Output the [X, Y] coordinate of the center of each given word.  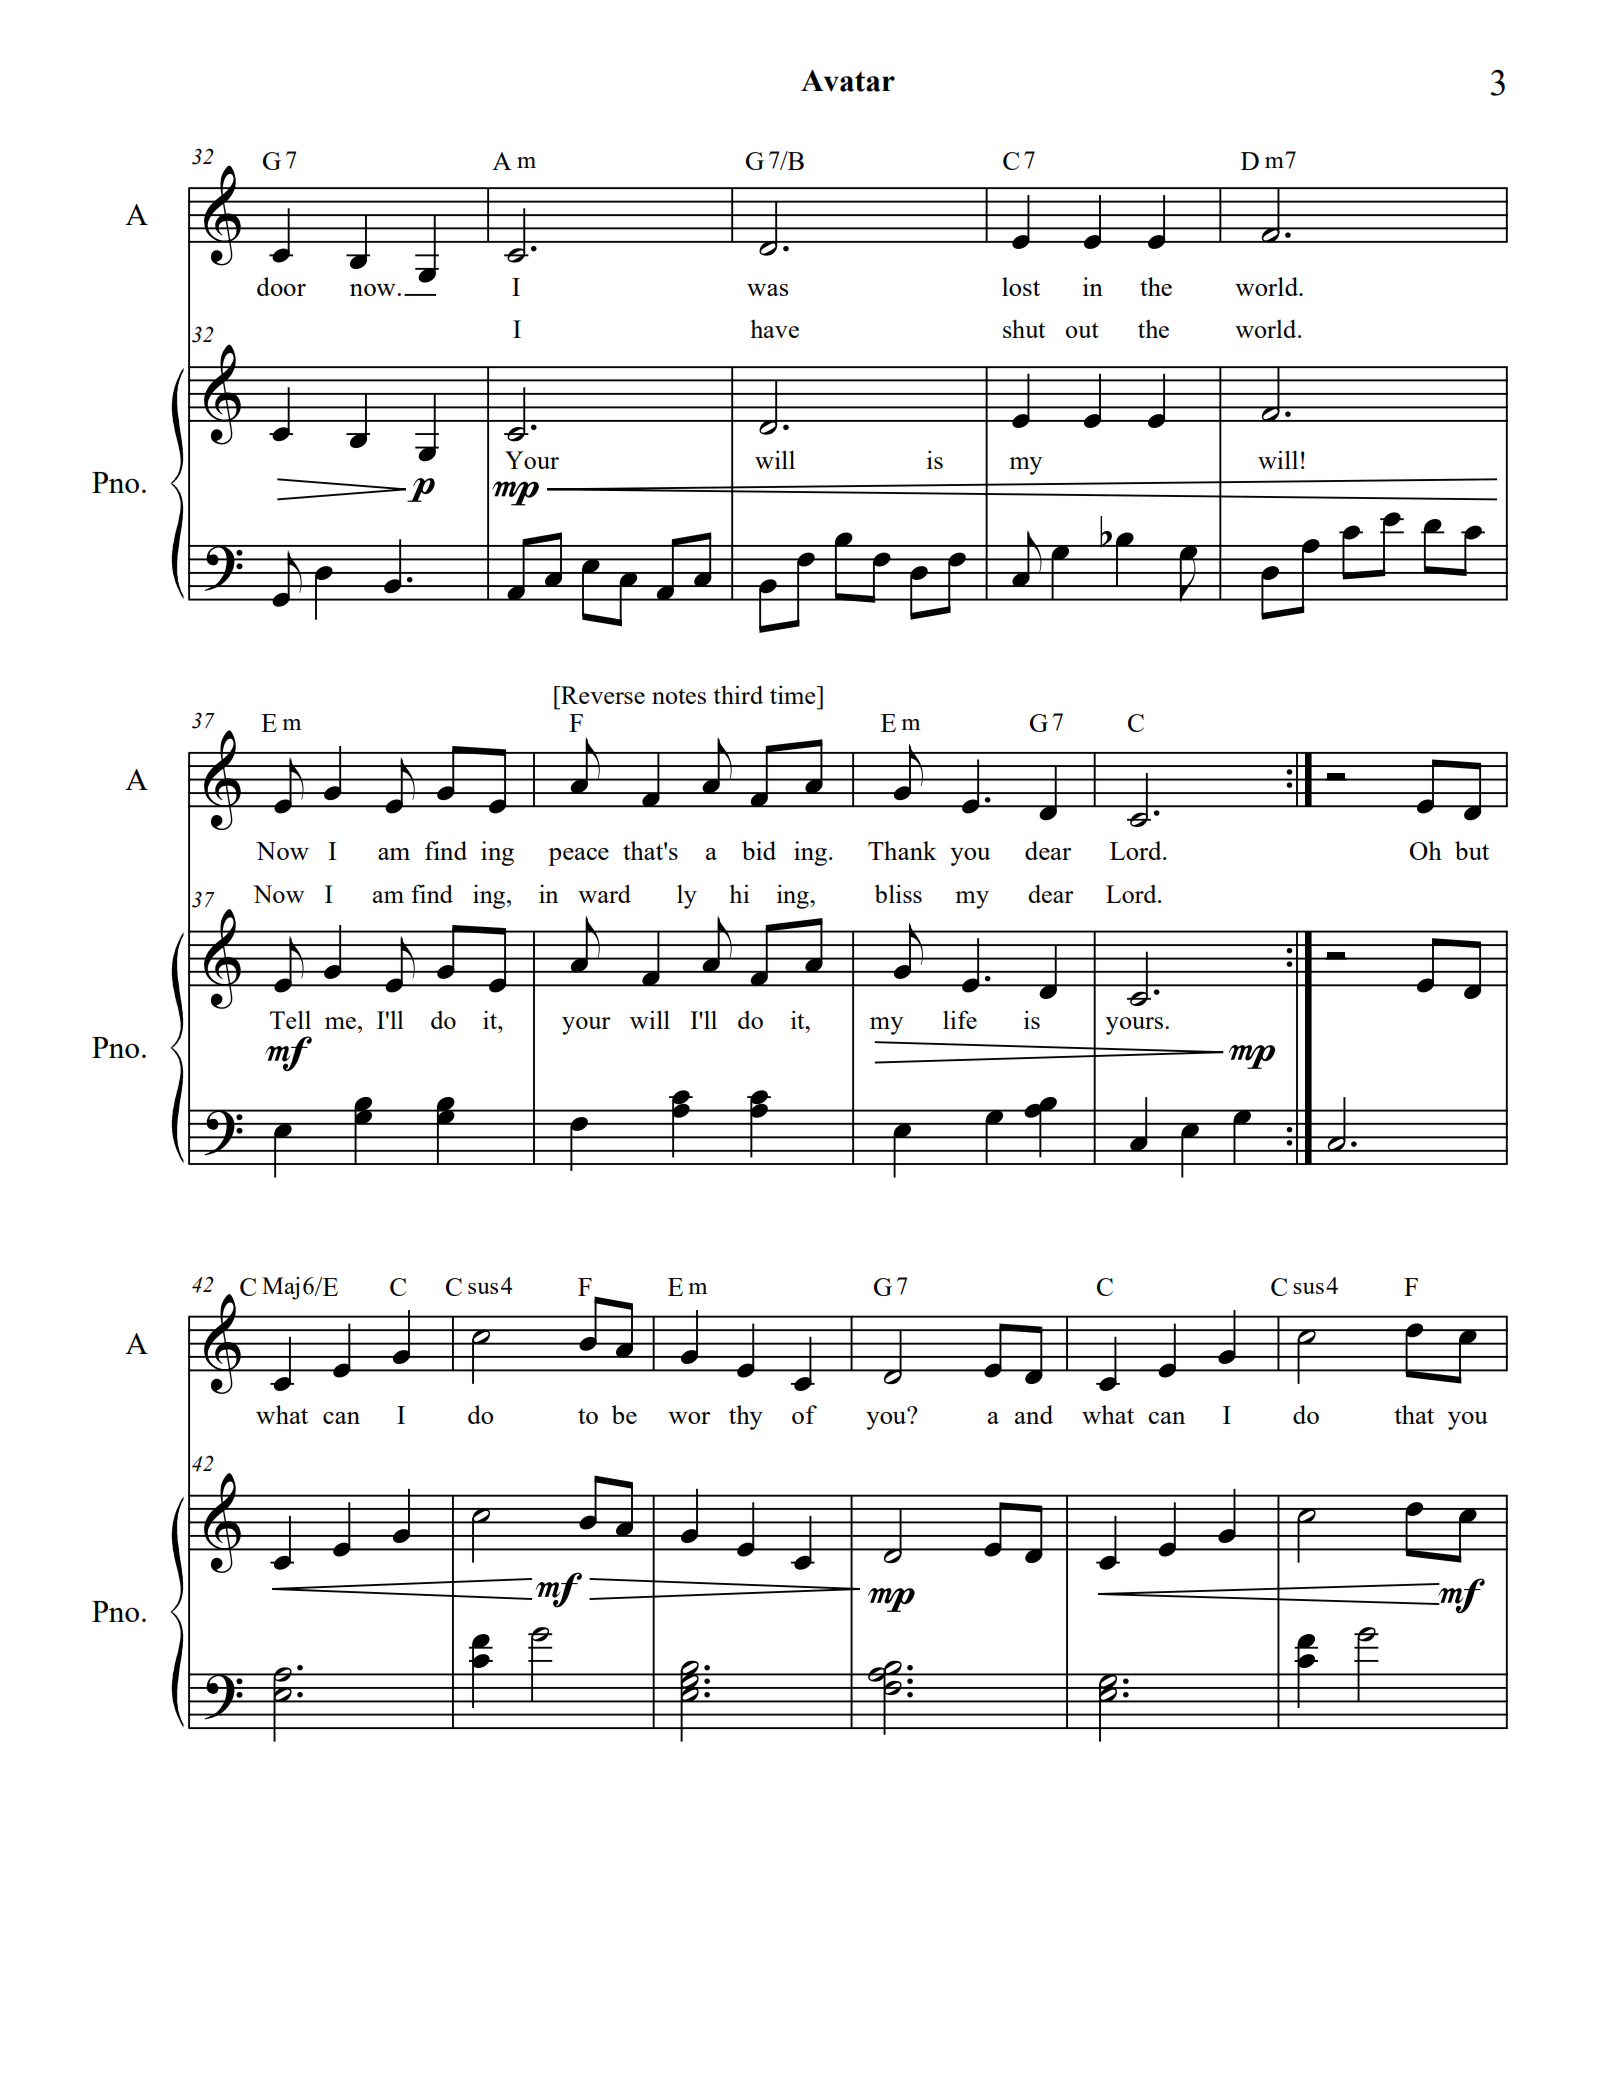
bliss [898, 893]
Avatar [848, 80]
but [1472, 850]
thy [746, 1417]
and [1034, 1414]
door [281, 286]
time [794, 694]
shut [1024, 328]
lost [1021, 286]
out [1082, 330]
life [960, 1019]
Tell [290, 1019]
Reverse [602, 695]
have [774, 329]
